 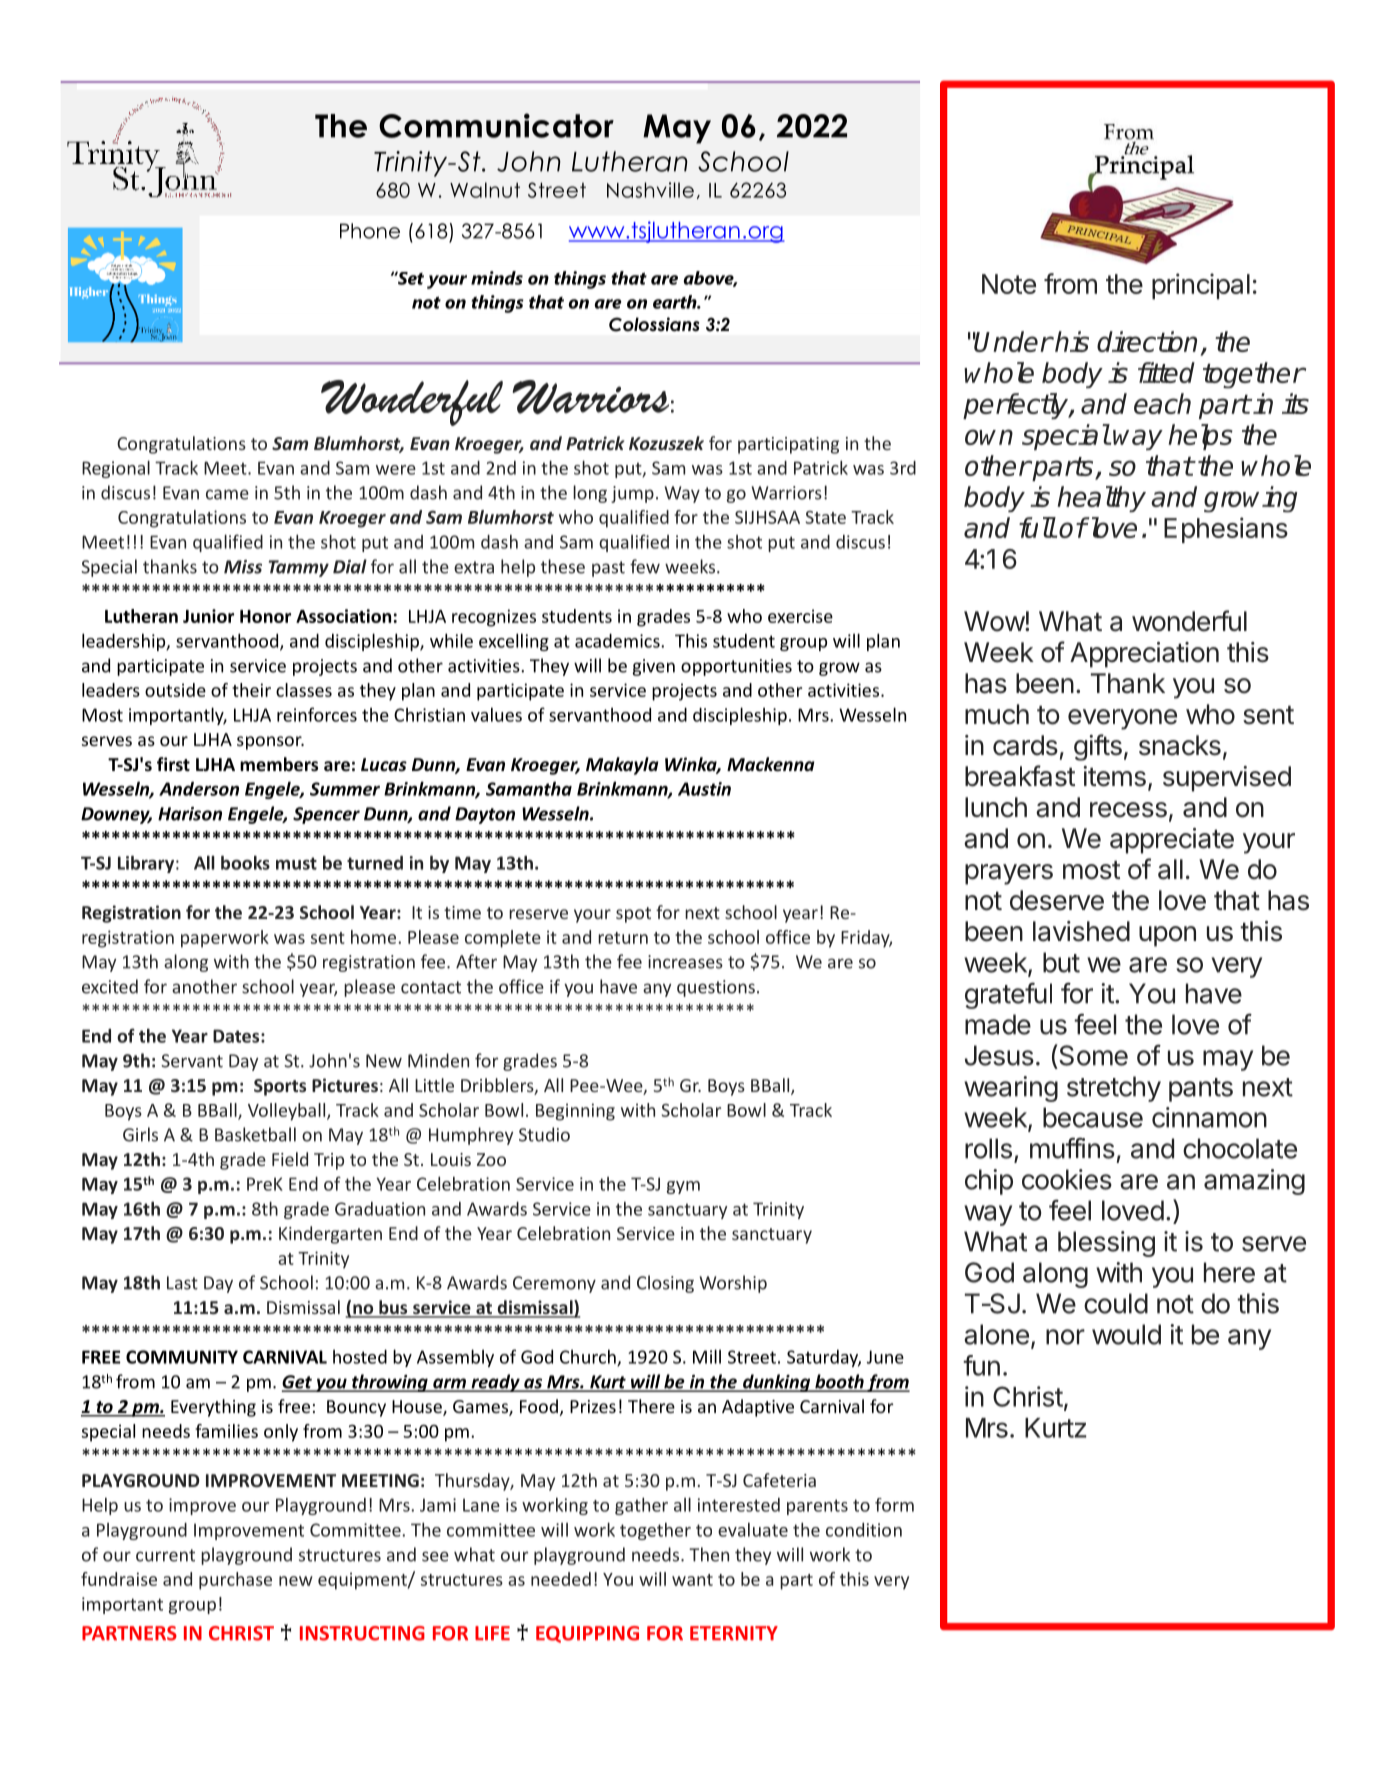 What do you see at coordinates (1172, 841) in the image?
I see `appreciate` at bounding box center [1172, 841].
